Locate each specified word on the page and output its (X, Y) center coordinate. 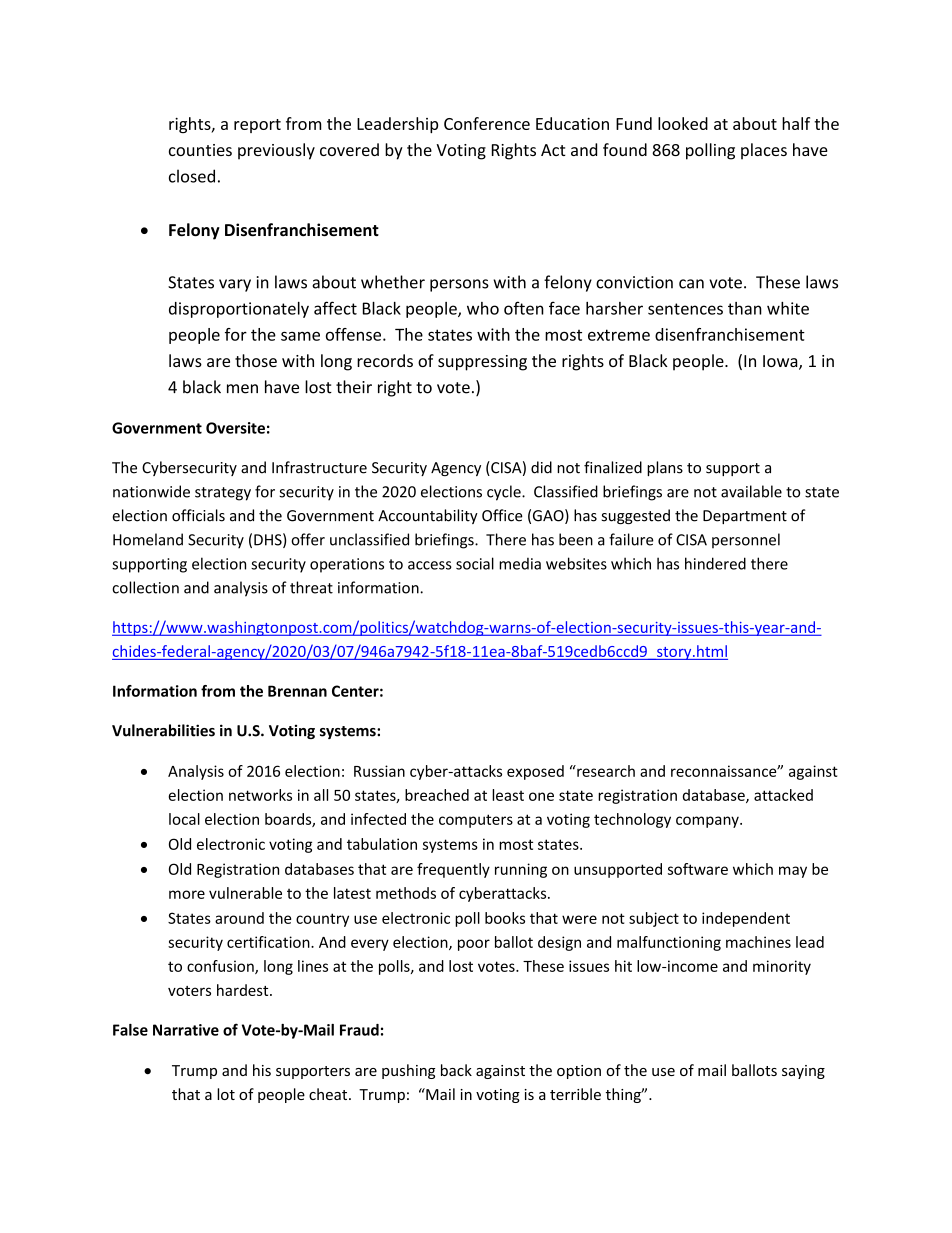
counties (200, 150)
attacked (783, 795)
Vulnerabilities (163, 730)
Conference (487, 123)
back (456, 1070)
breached (437, 795)
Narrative (186, 1030)
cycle (505, 493)
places (764, 151)
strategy (223, 494)
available (751, 491)
